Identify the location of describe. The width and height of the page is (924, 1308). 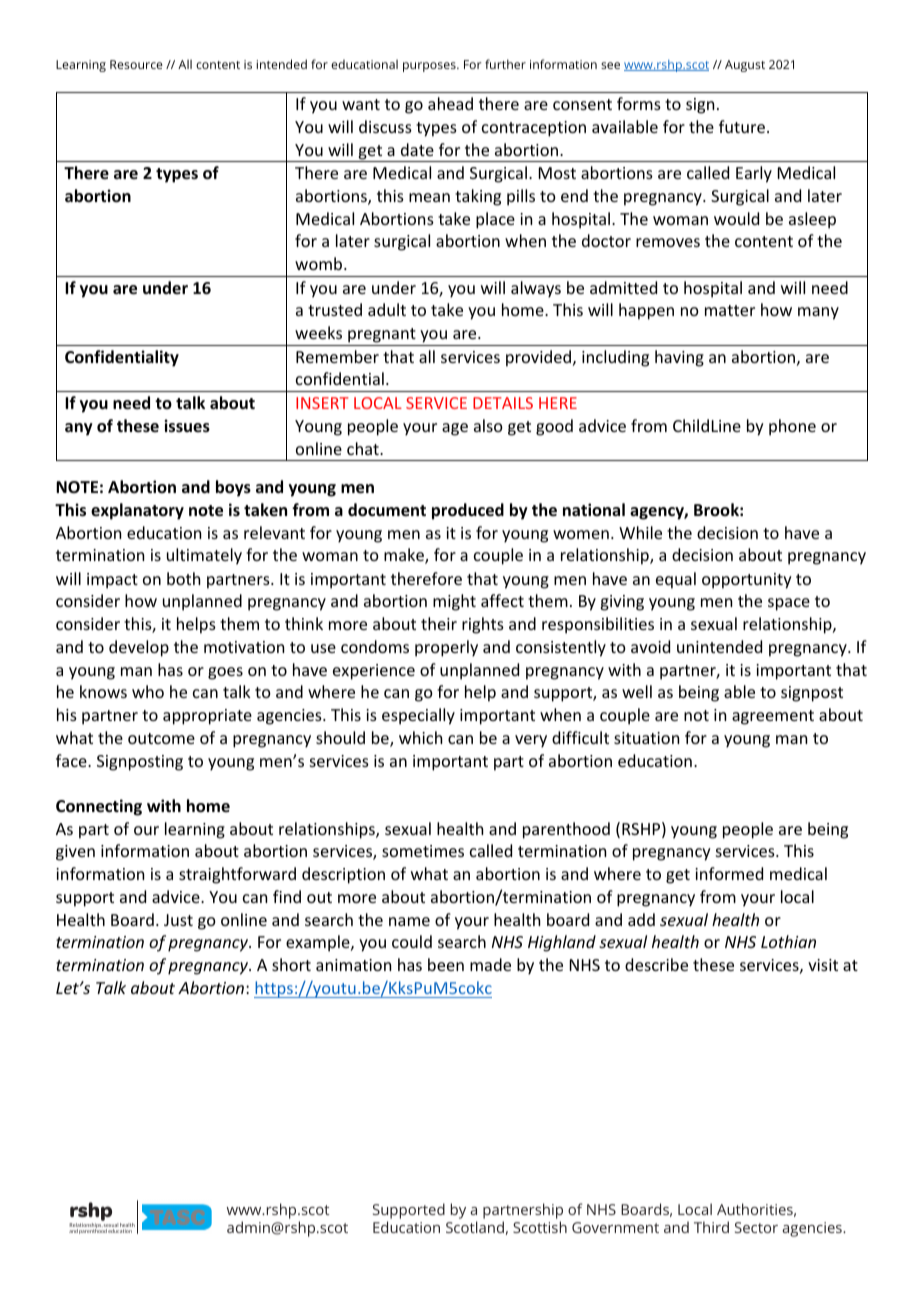
(656, 964).
